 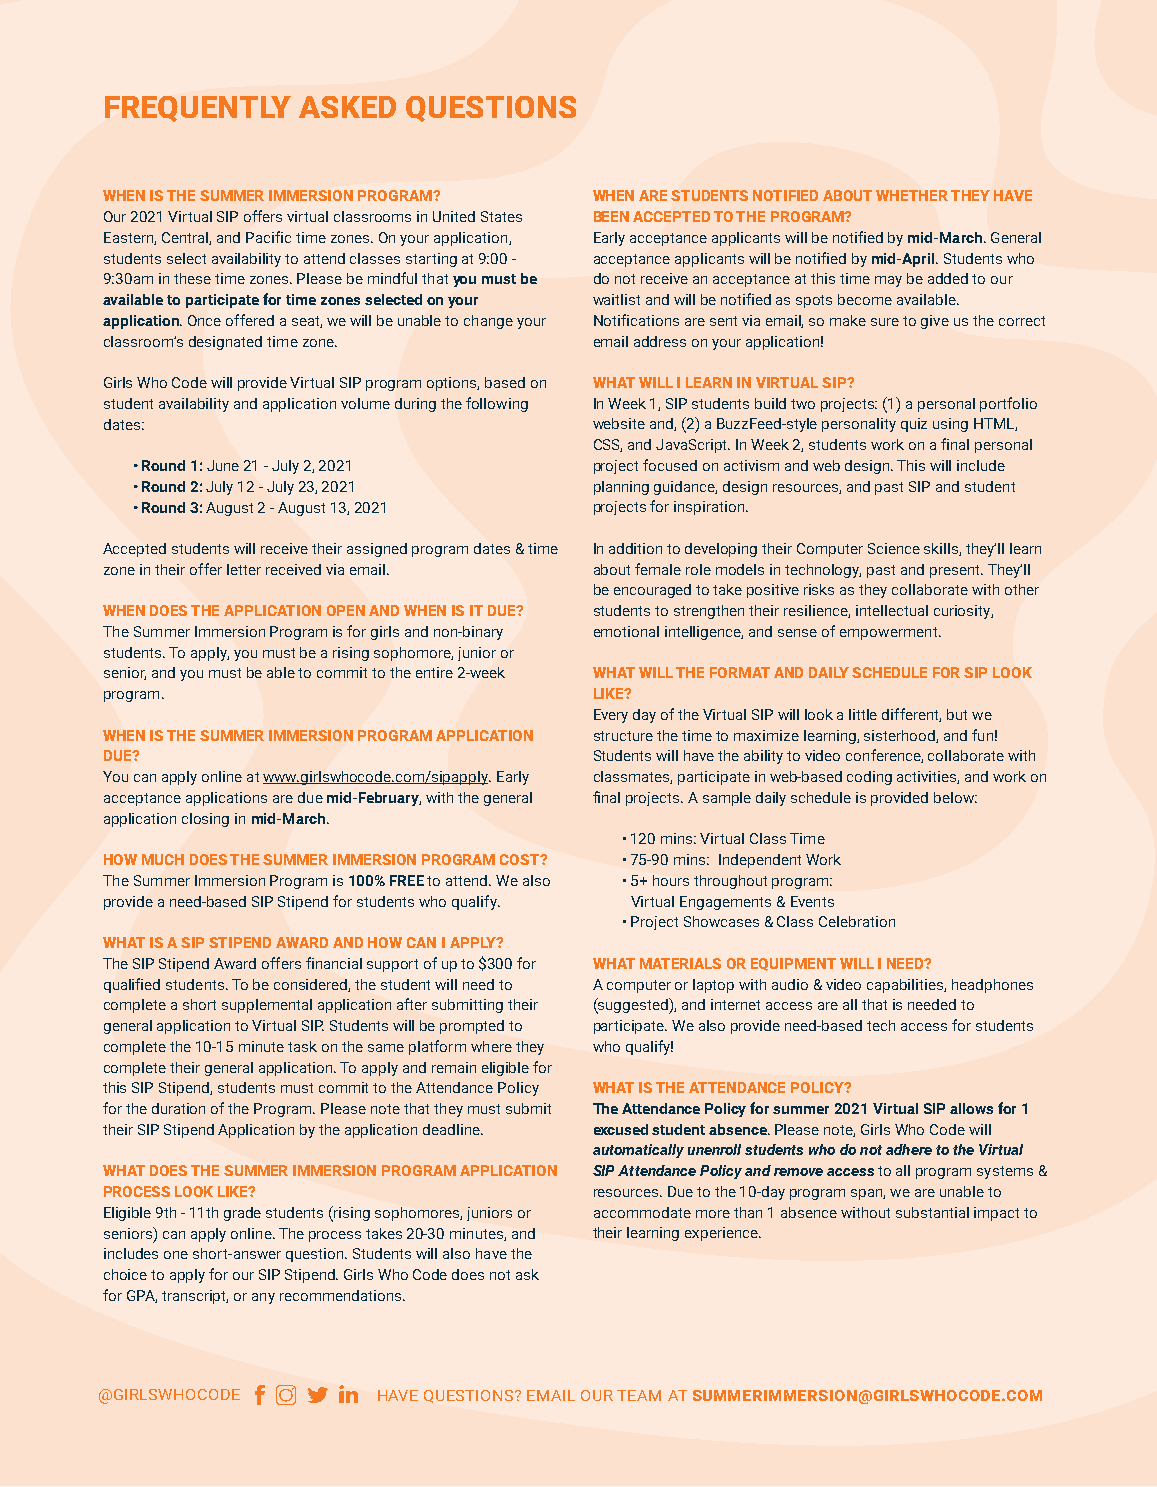 What do you see at coordinates (912, 195) in the page?
I see `WHETHER` at bounding box center [912, 195].
